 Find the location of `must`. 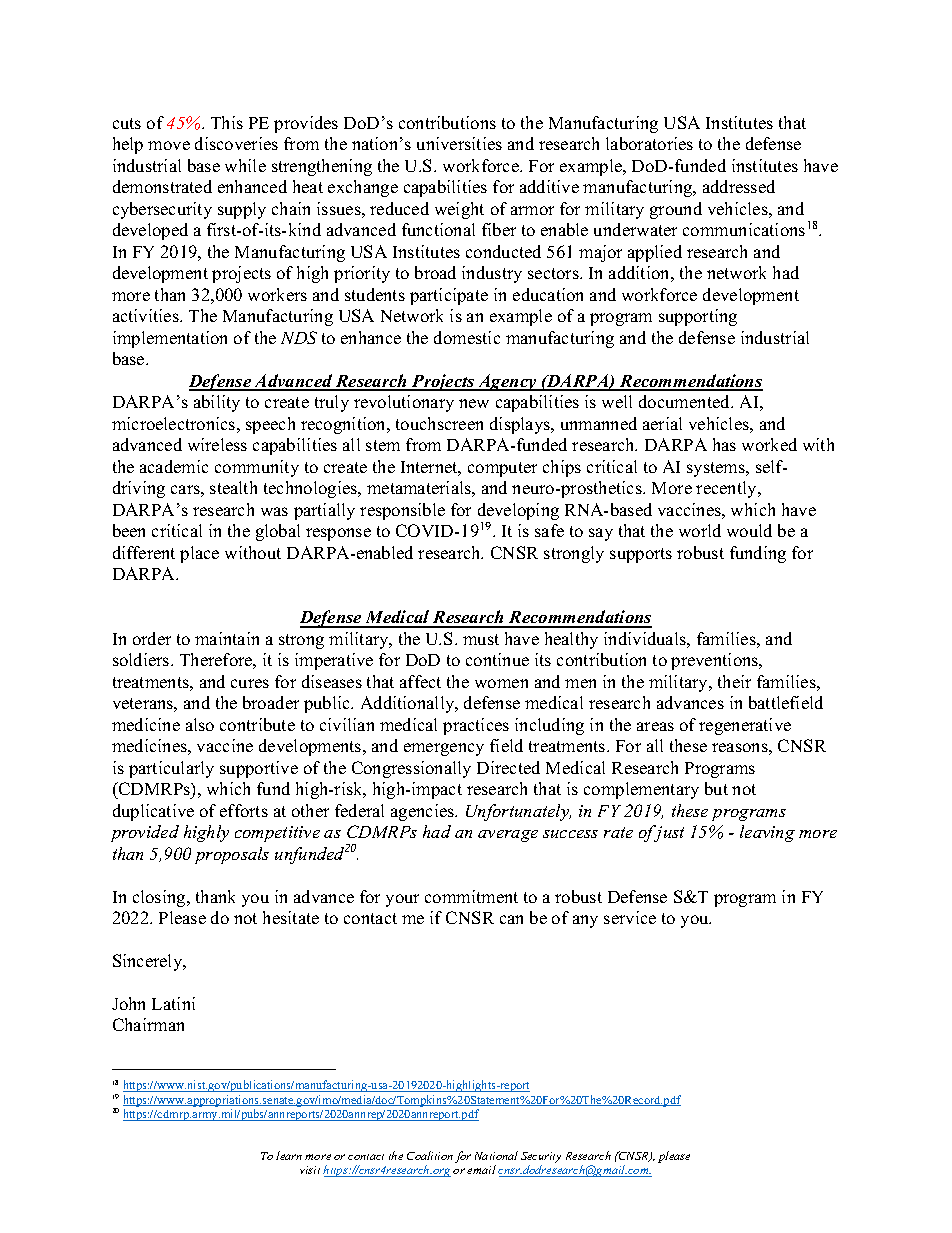

must is located at coordinates (481, 639).
